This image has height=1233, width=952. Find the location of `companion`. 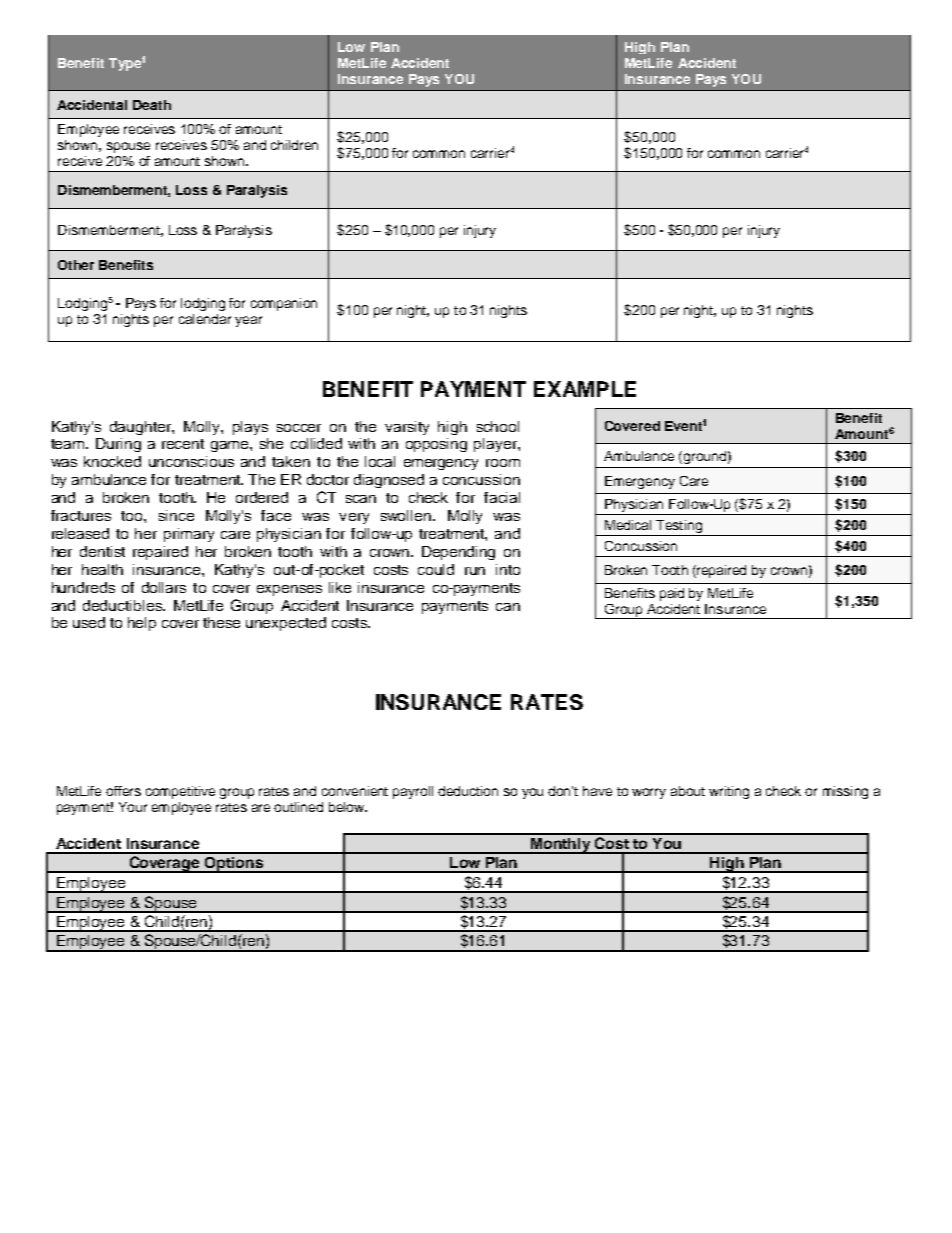

companion is located at coordinates (284, 304).
